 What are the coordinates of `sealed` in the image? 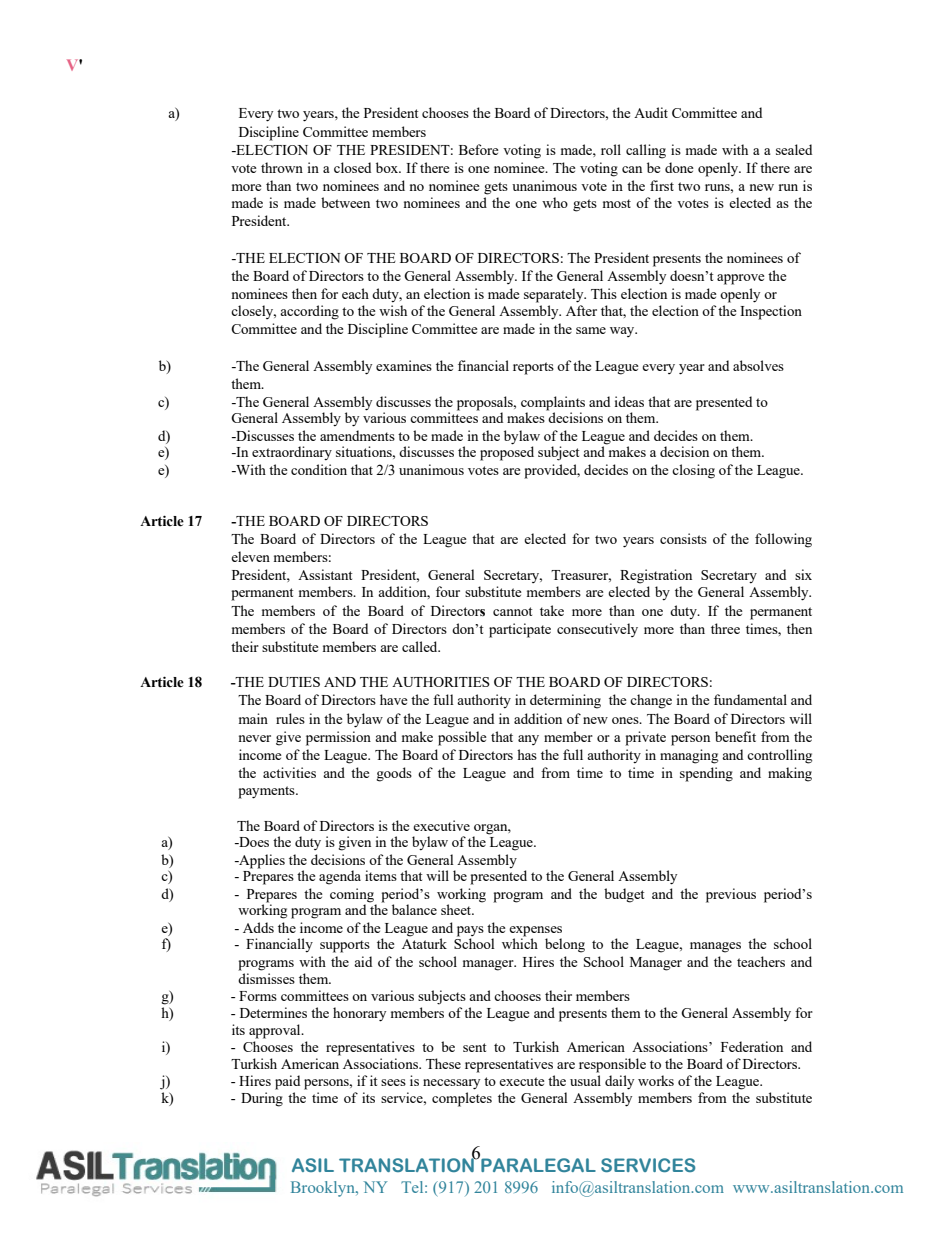 It's located at (794, 149).
